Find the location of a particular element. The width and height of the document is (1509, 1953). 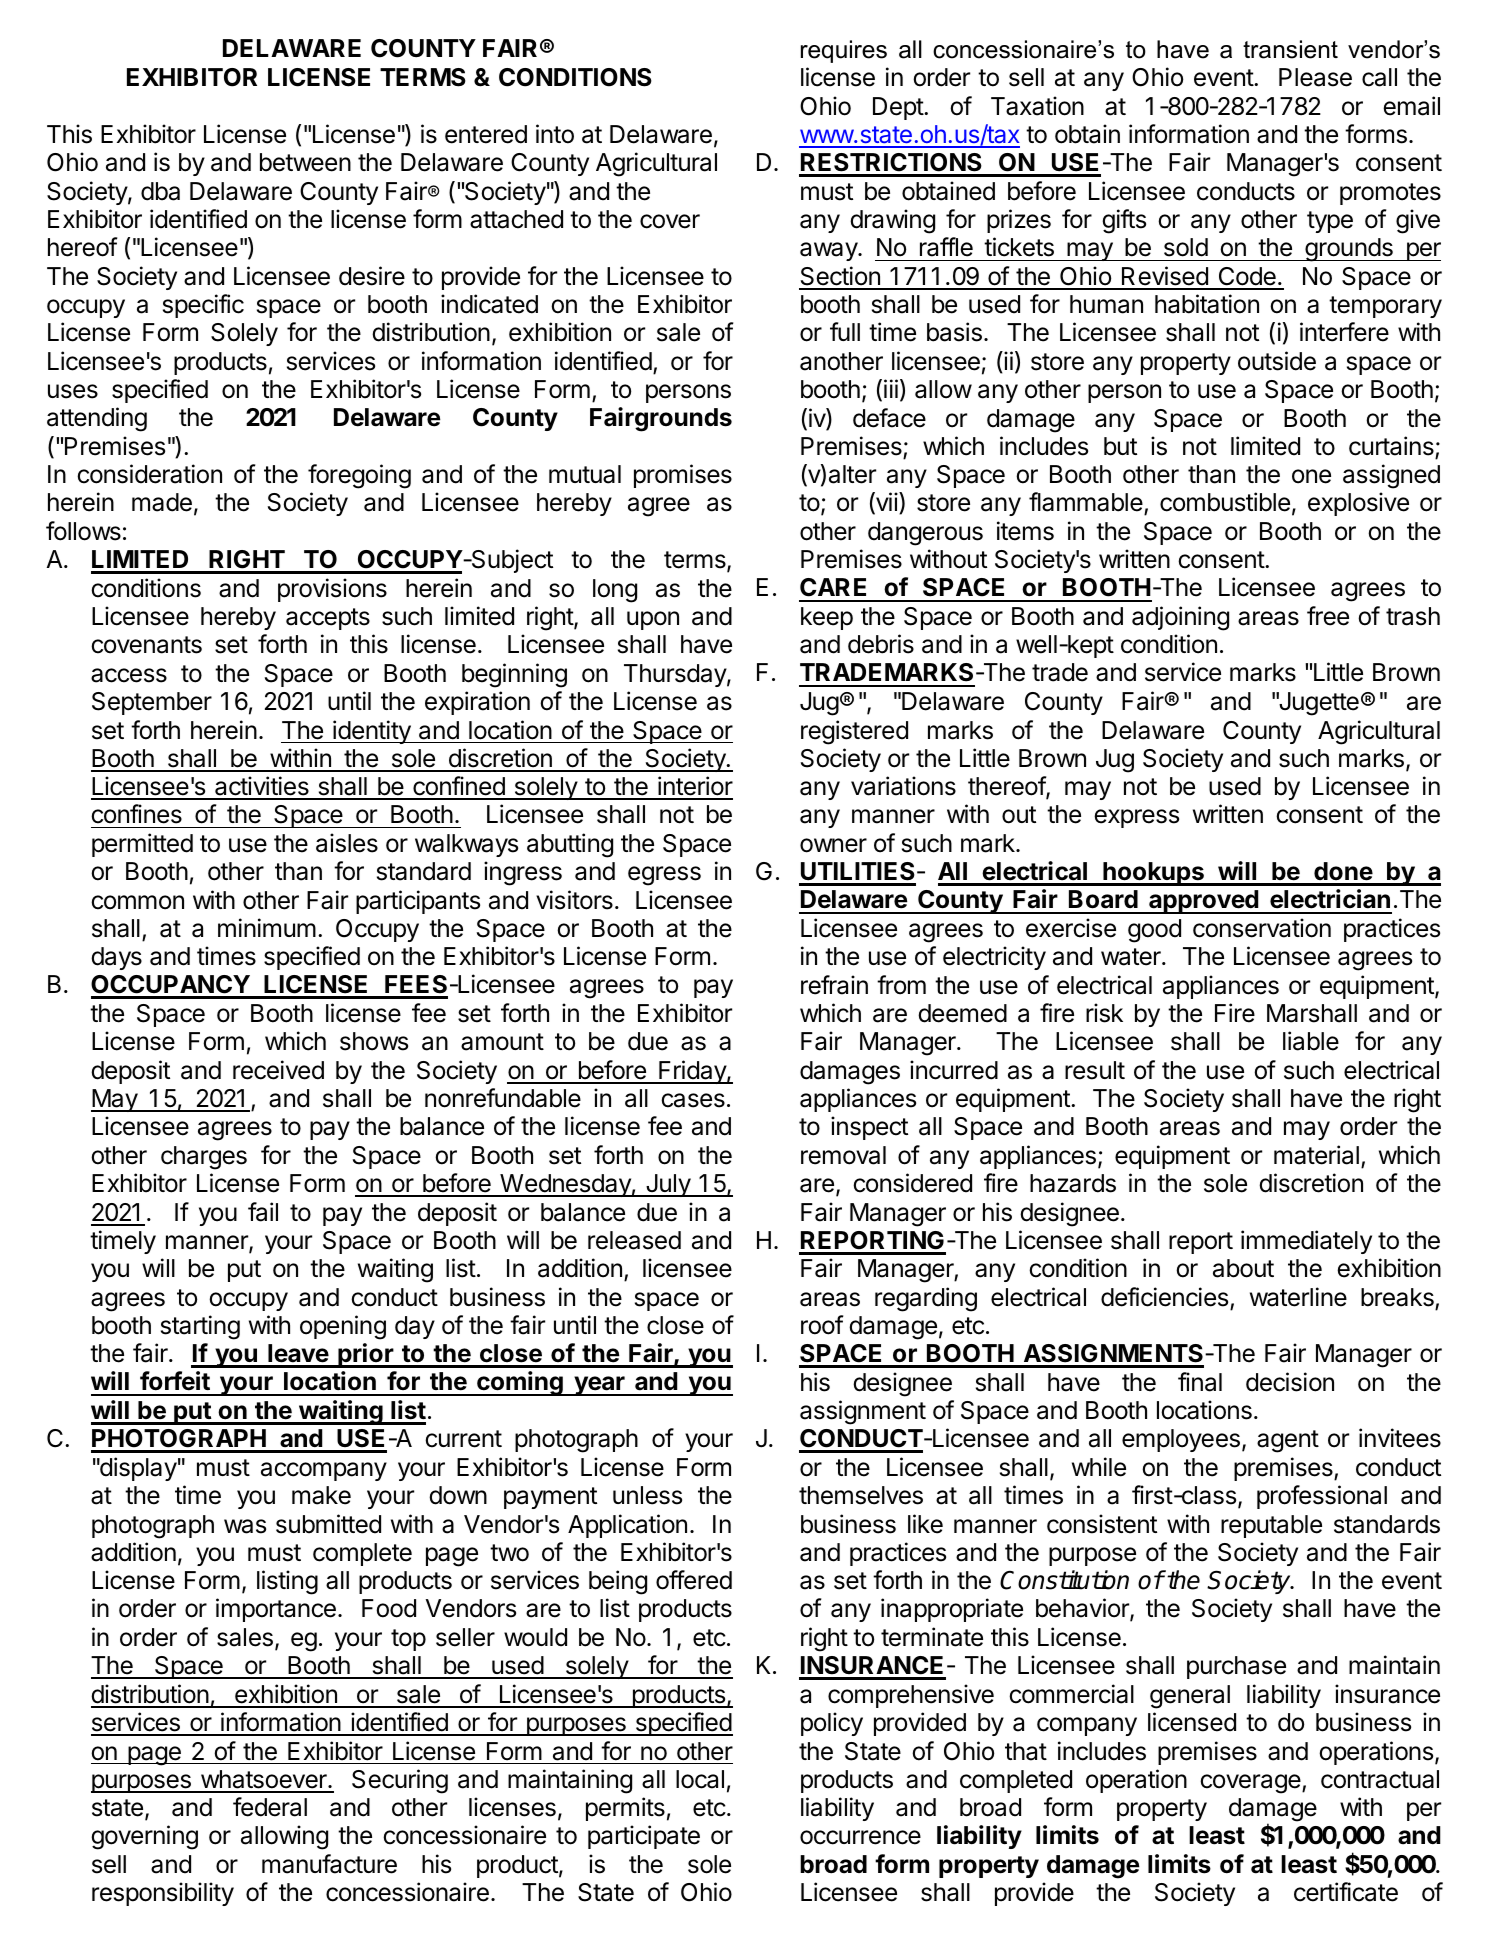

minimum is located at coordinates (267, 927).
